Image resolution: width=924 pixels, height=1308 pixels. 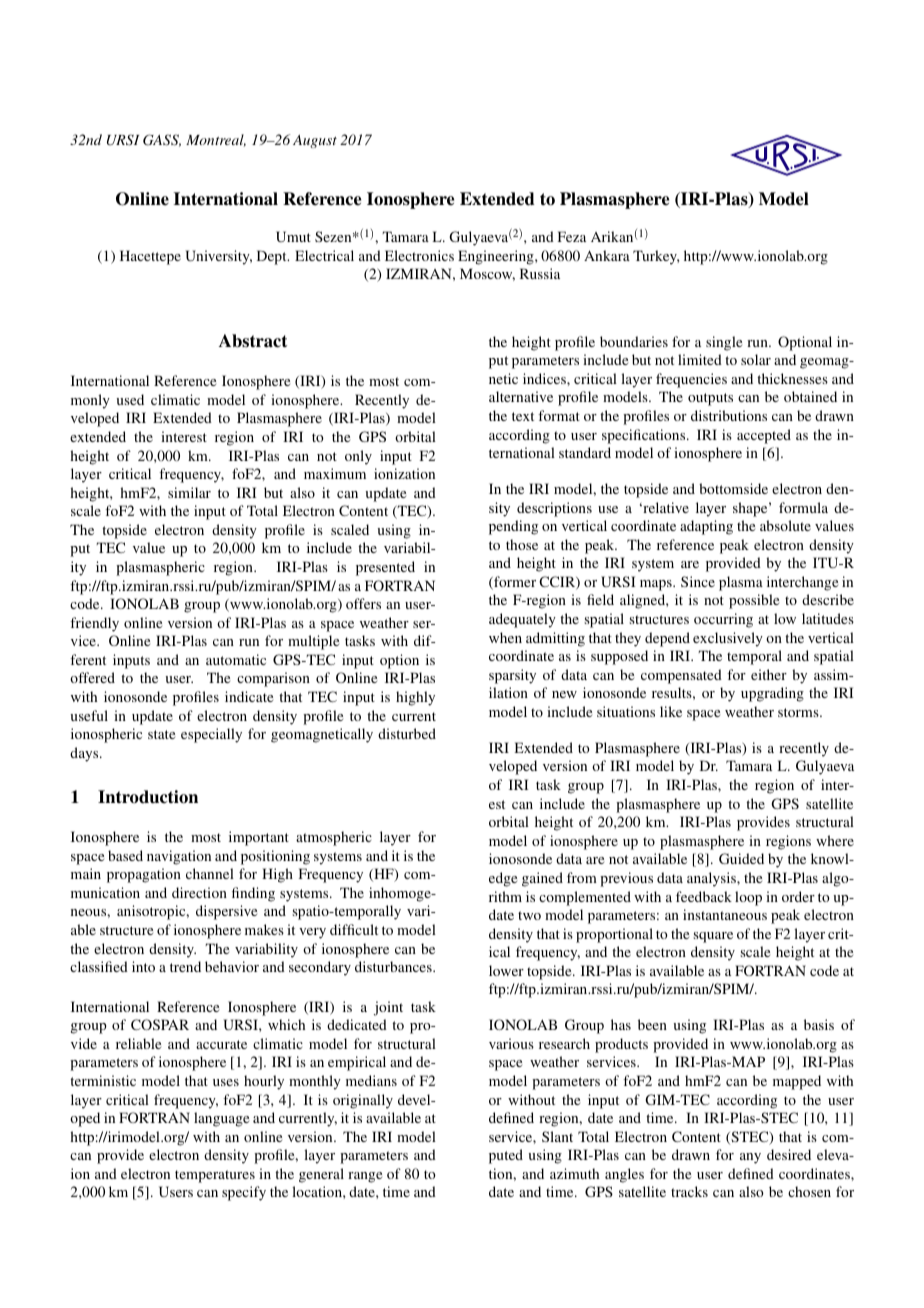 What do you see at coordinates (607, 255) in the image?
I see `Ankara` at bounding box center [607, 255].
